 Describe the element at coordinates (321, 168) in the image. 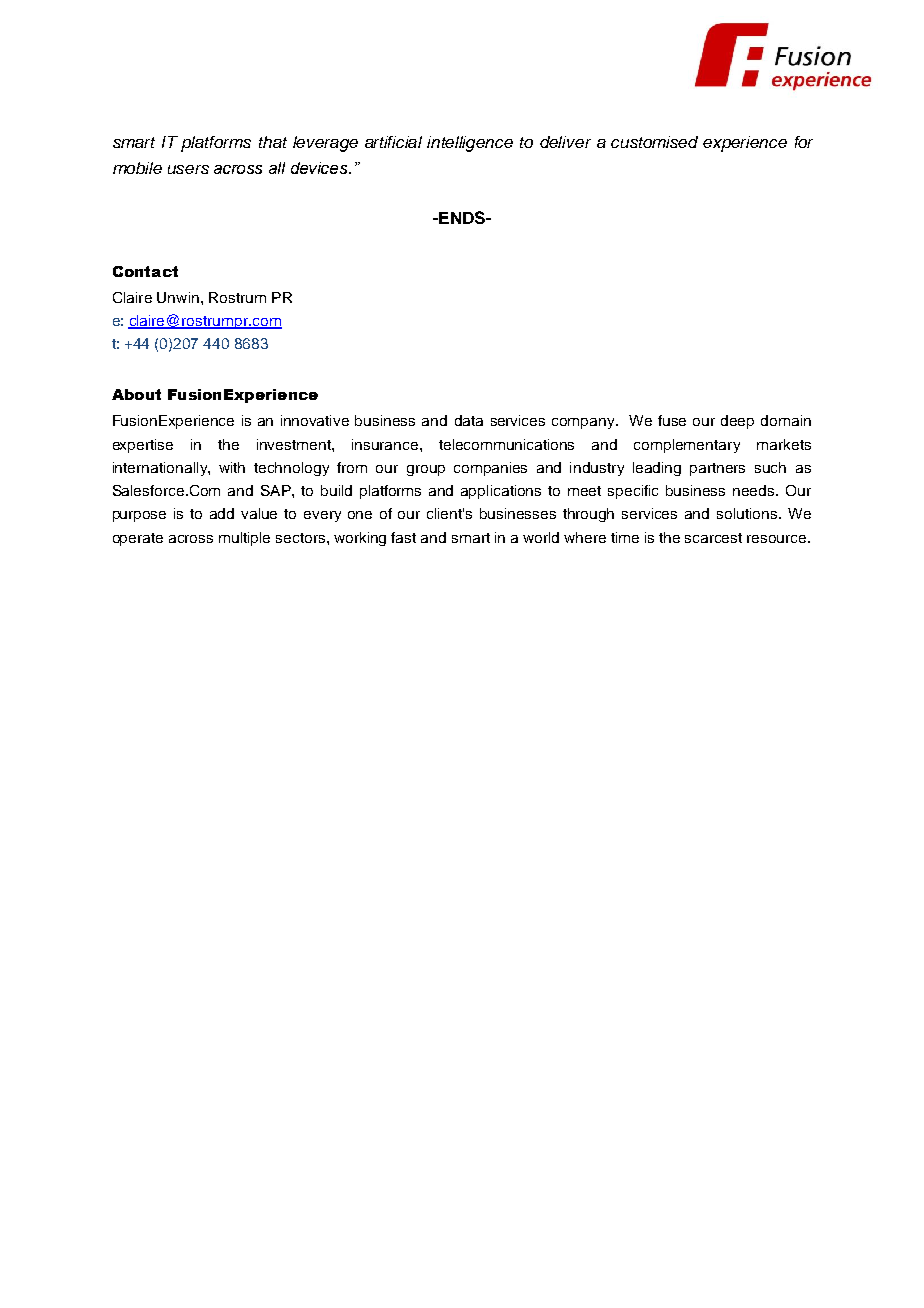

I see `devices` at that location.
